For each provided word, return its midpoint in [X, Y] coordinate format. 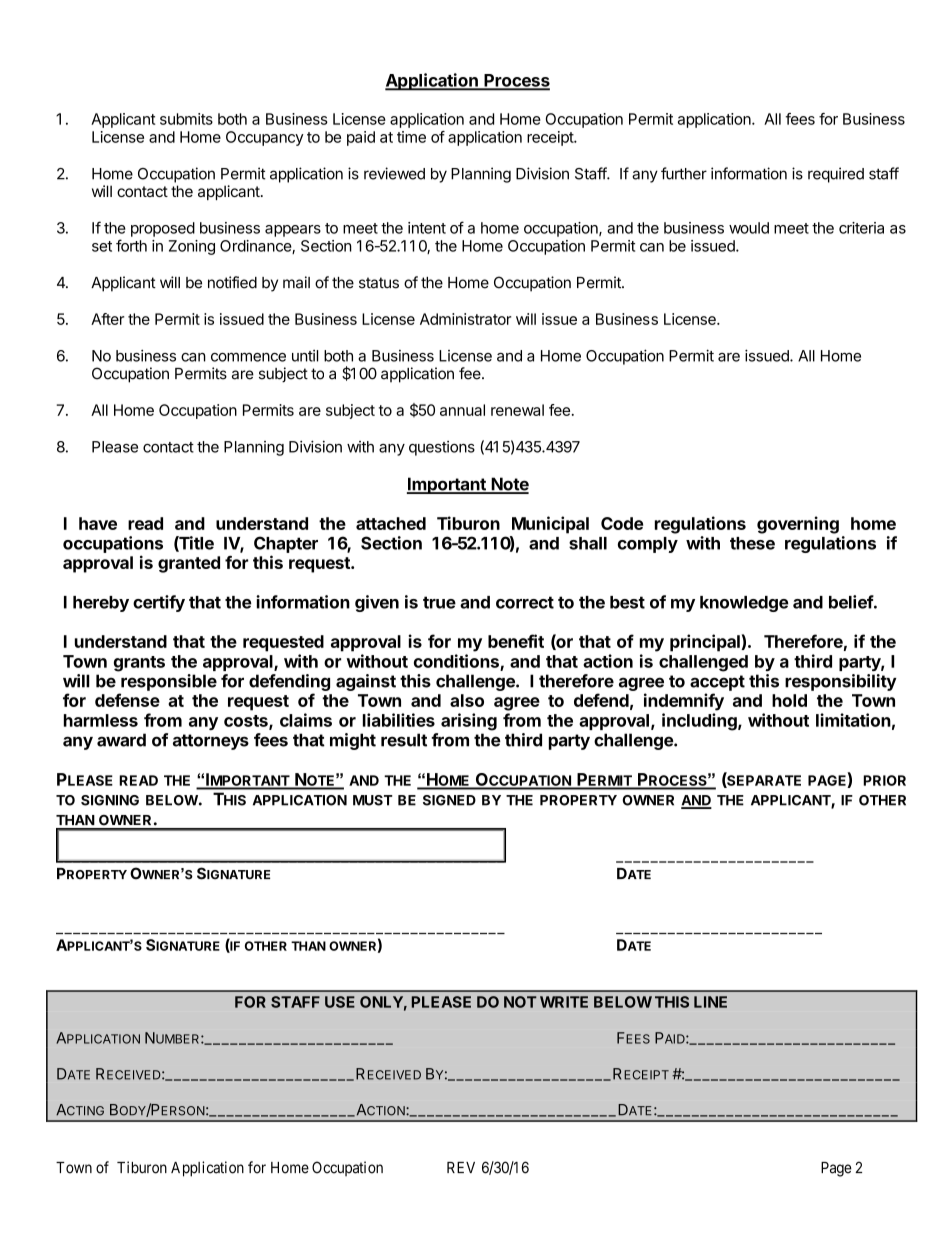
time [411, 137]
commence [248, 357]
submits [186, 119]
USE [340, 1002]
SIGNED [449, 800]
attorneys [211, 742]
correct [525, 602]
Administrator [465, 319]
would [749, 228]
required [836, 175]
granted [189, 564]
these [752, 543]
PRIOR [884, 780]
